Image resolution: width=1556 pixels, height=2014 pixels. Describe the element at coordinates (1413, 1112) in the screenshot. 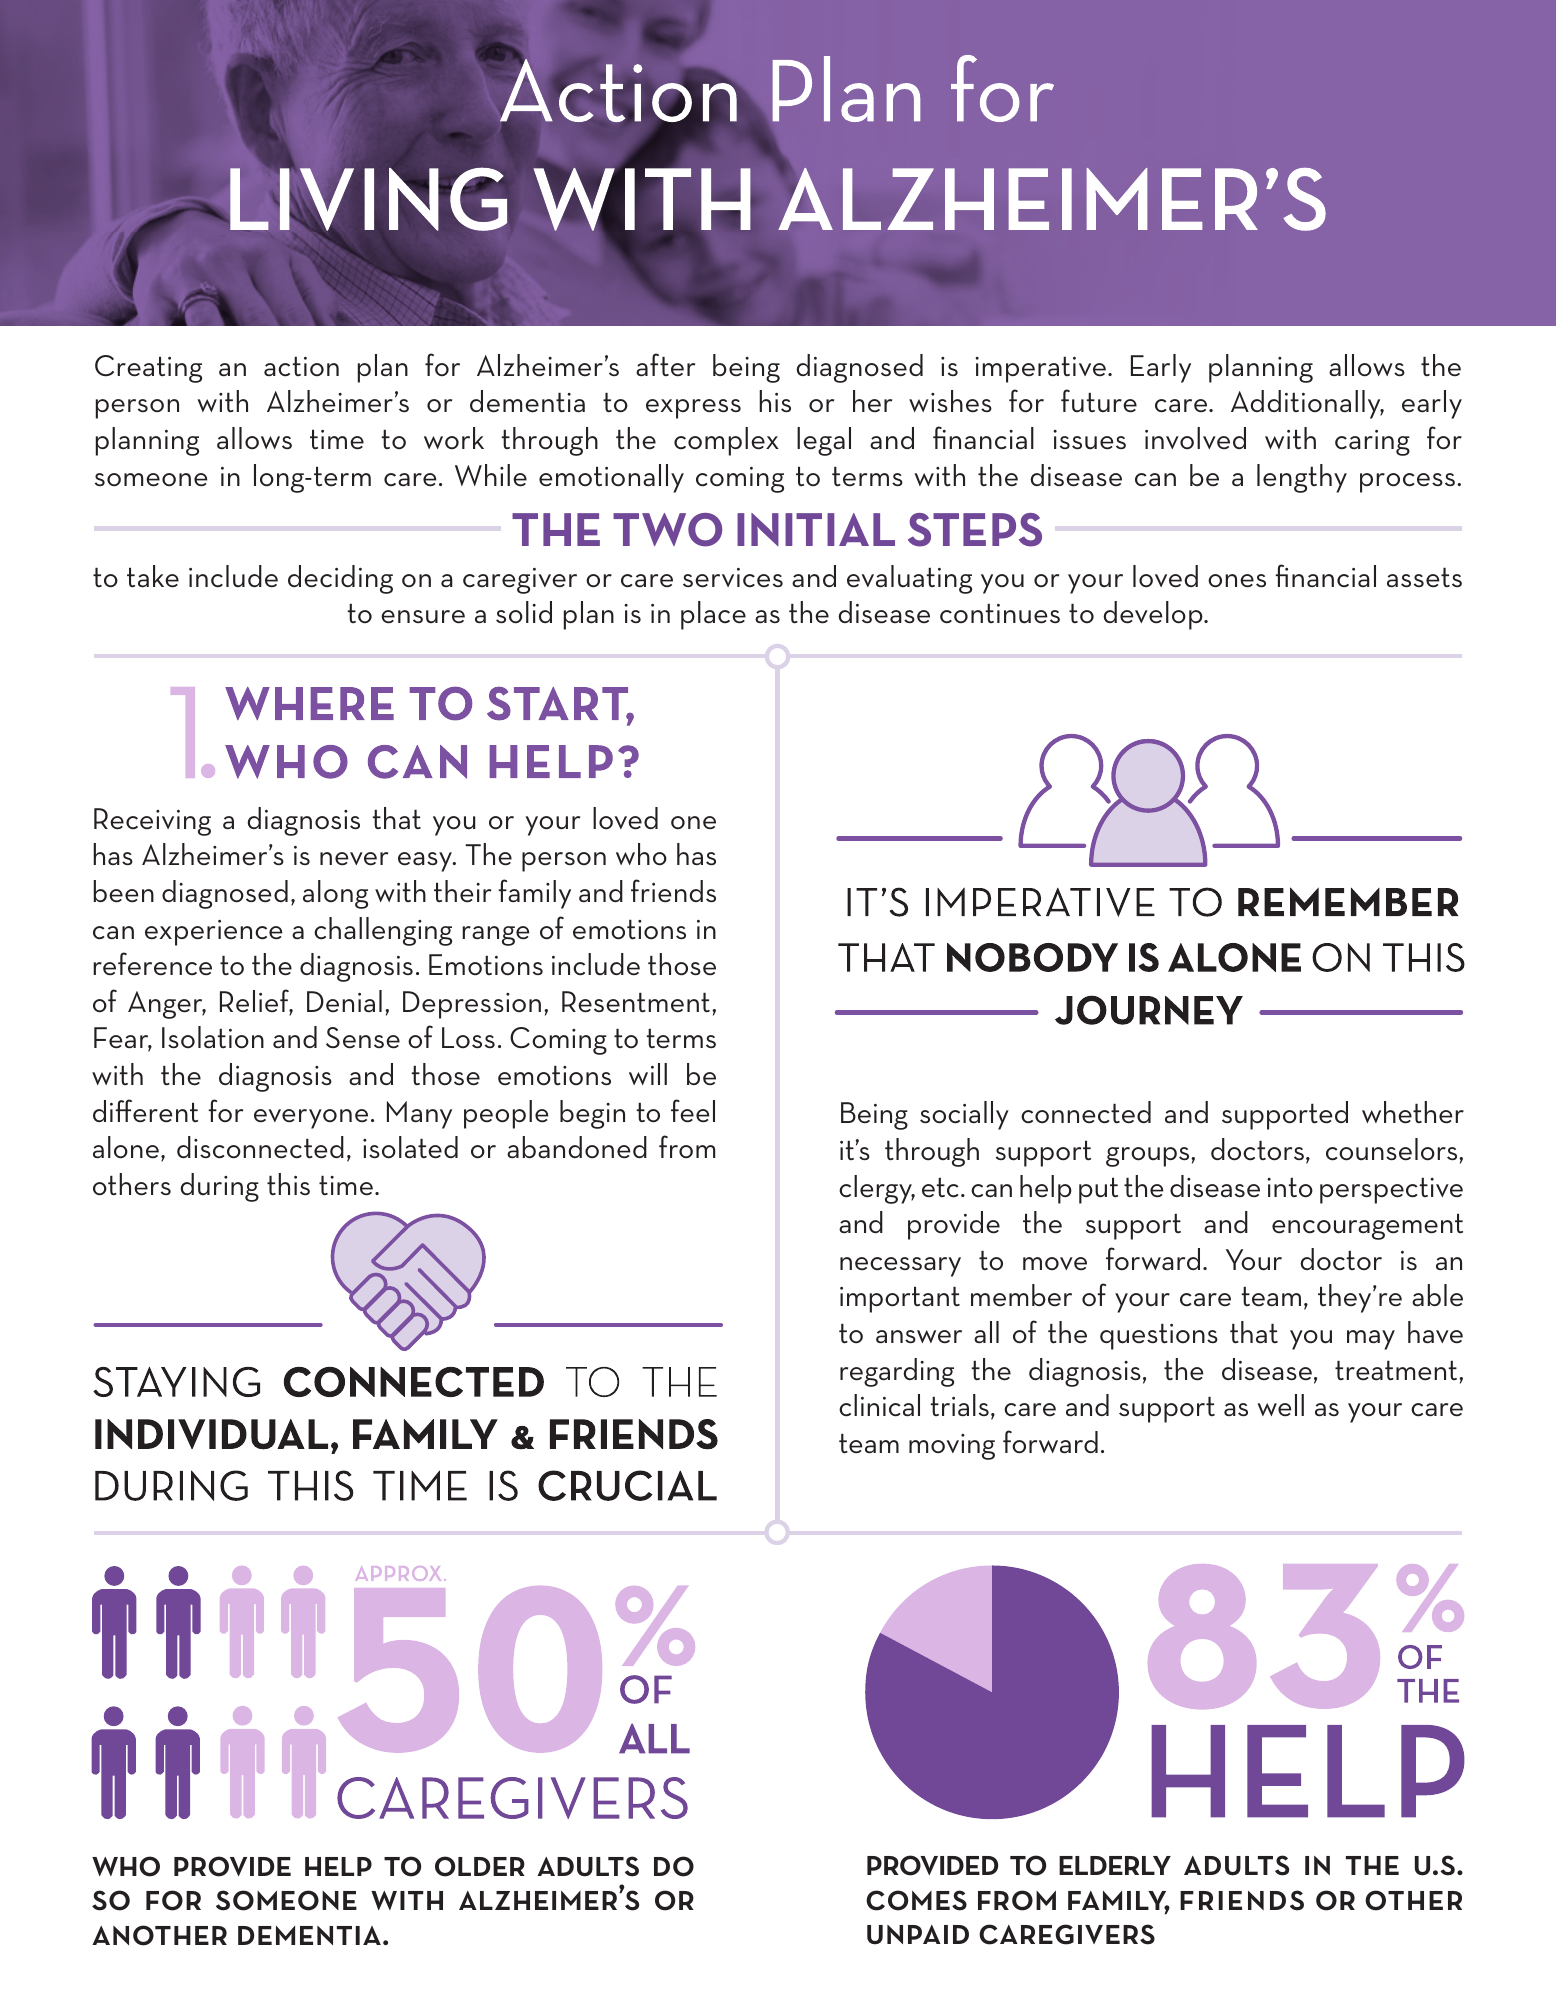

I see `whether` at that location.
